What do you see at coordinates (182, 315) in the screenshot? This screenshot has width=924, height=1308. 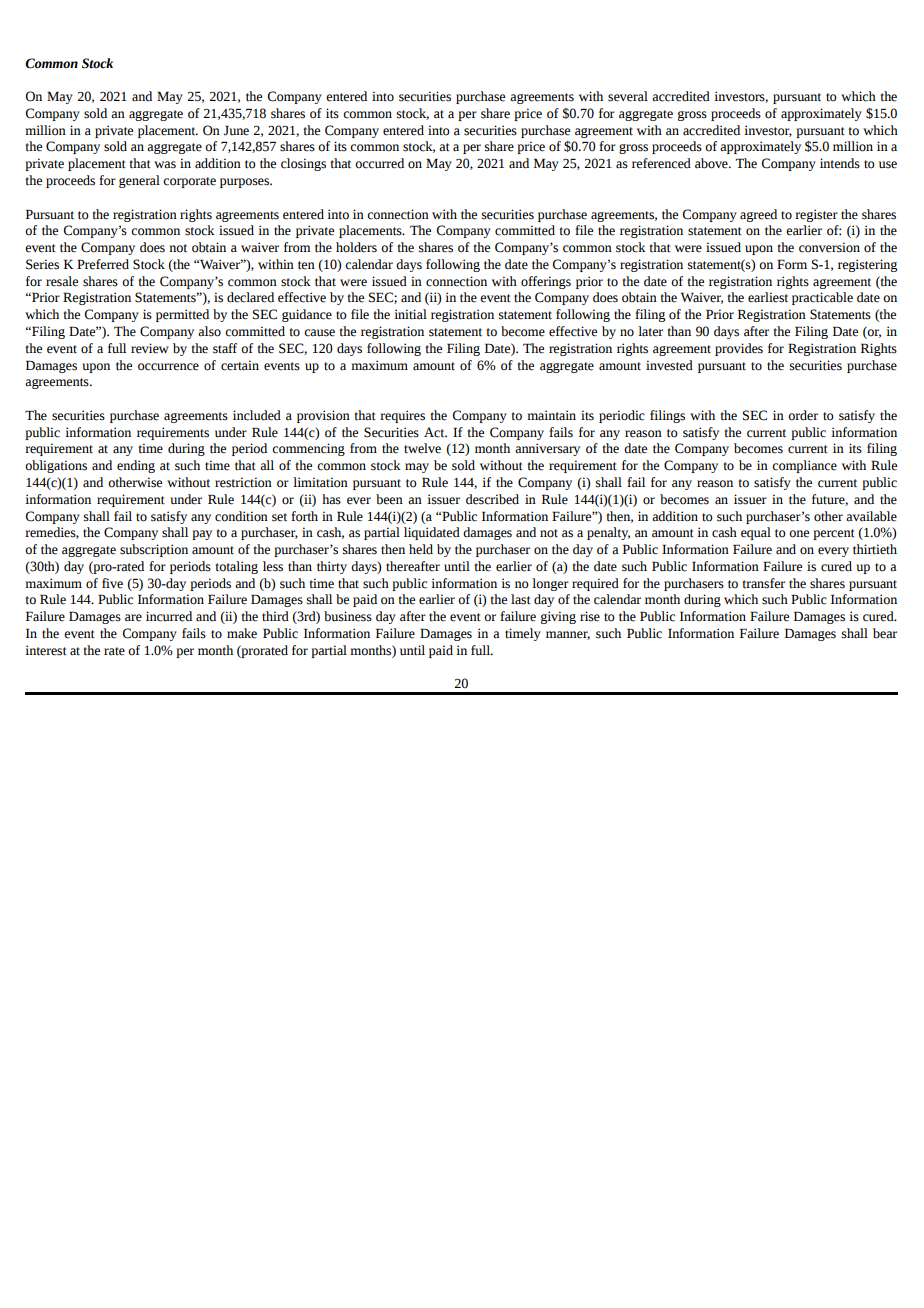 I see `permitted` at bounding box center [182, 315].
